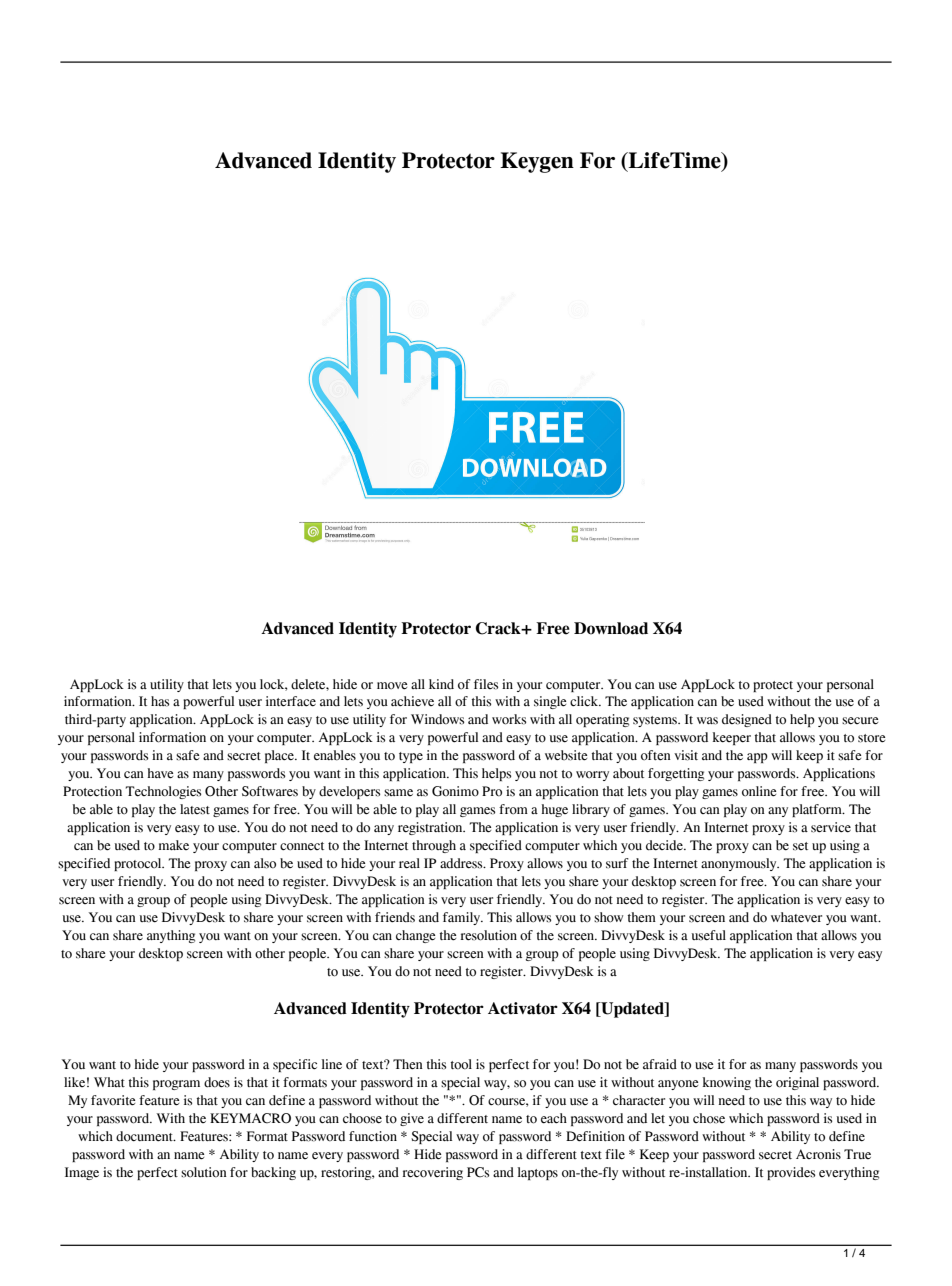 The image size is (952, 1286). I want to click on designed, so click(747, 720).
